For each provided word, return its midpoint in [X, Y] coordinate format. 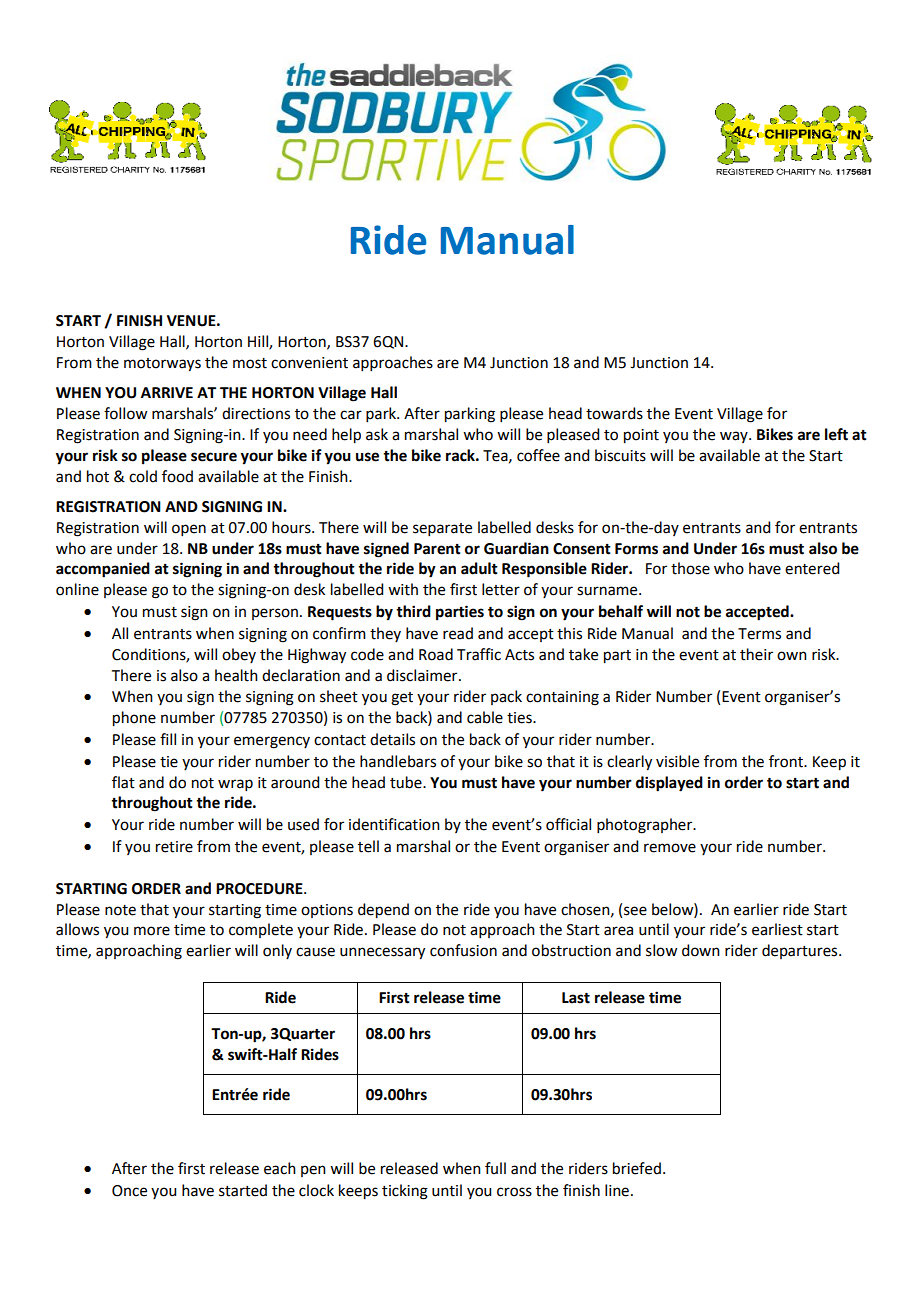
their [756, 654]
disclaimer [423, 675]
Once [129, 1191]
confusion [463, 950]
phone [134, 719]
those [690, 568]
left [836, 434]
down [701, 950]
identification [394, 824]
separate [442, 529]
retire [174, 847]
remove [670, 848]
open [189, 530]
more [152, 931]
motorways [162, 365]
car [351, 415]
